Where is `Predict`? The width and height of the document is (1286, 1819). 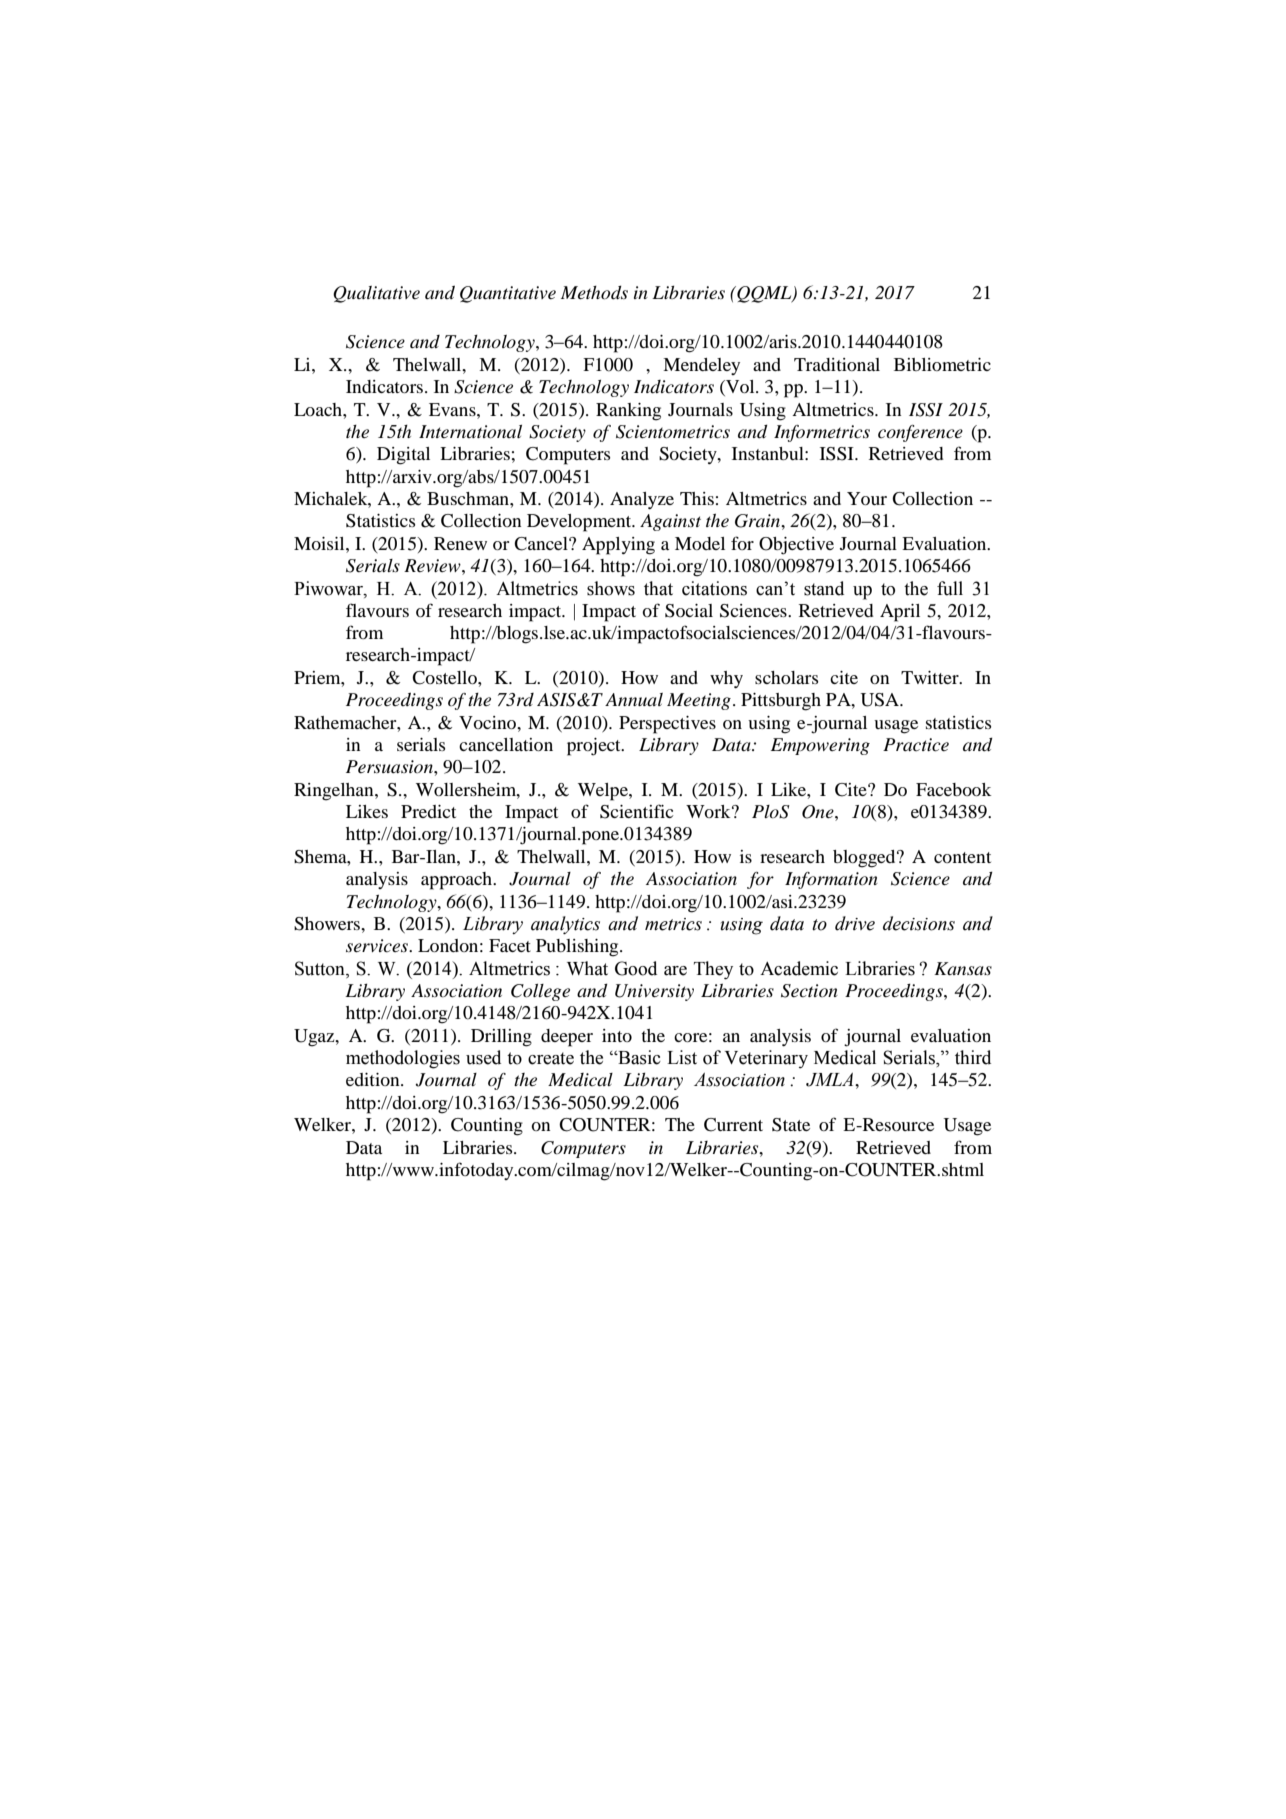
Predict is located at coordinates (428, 811).
